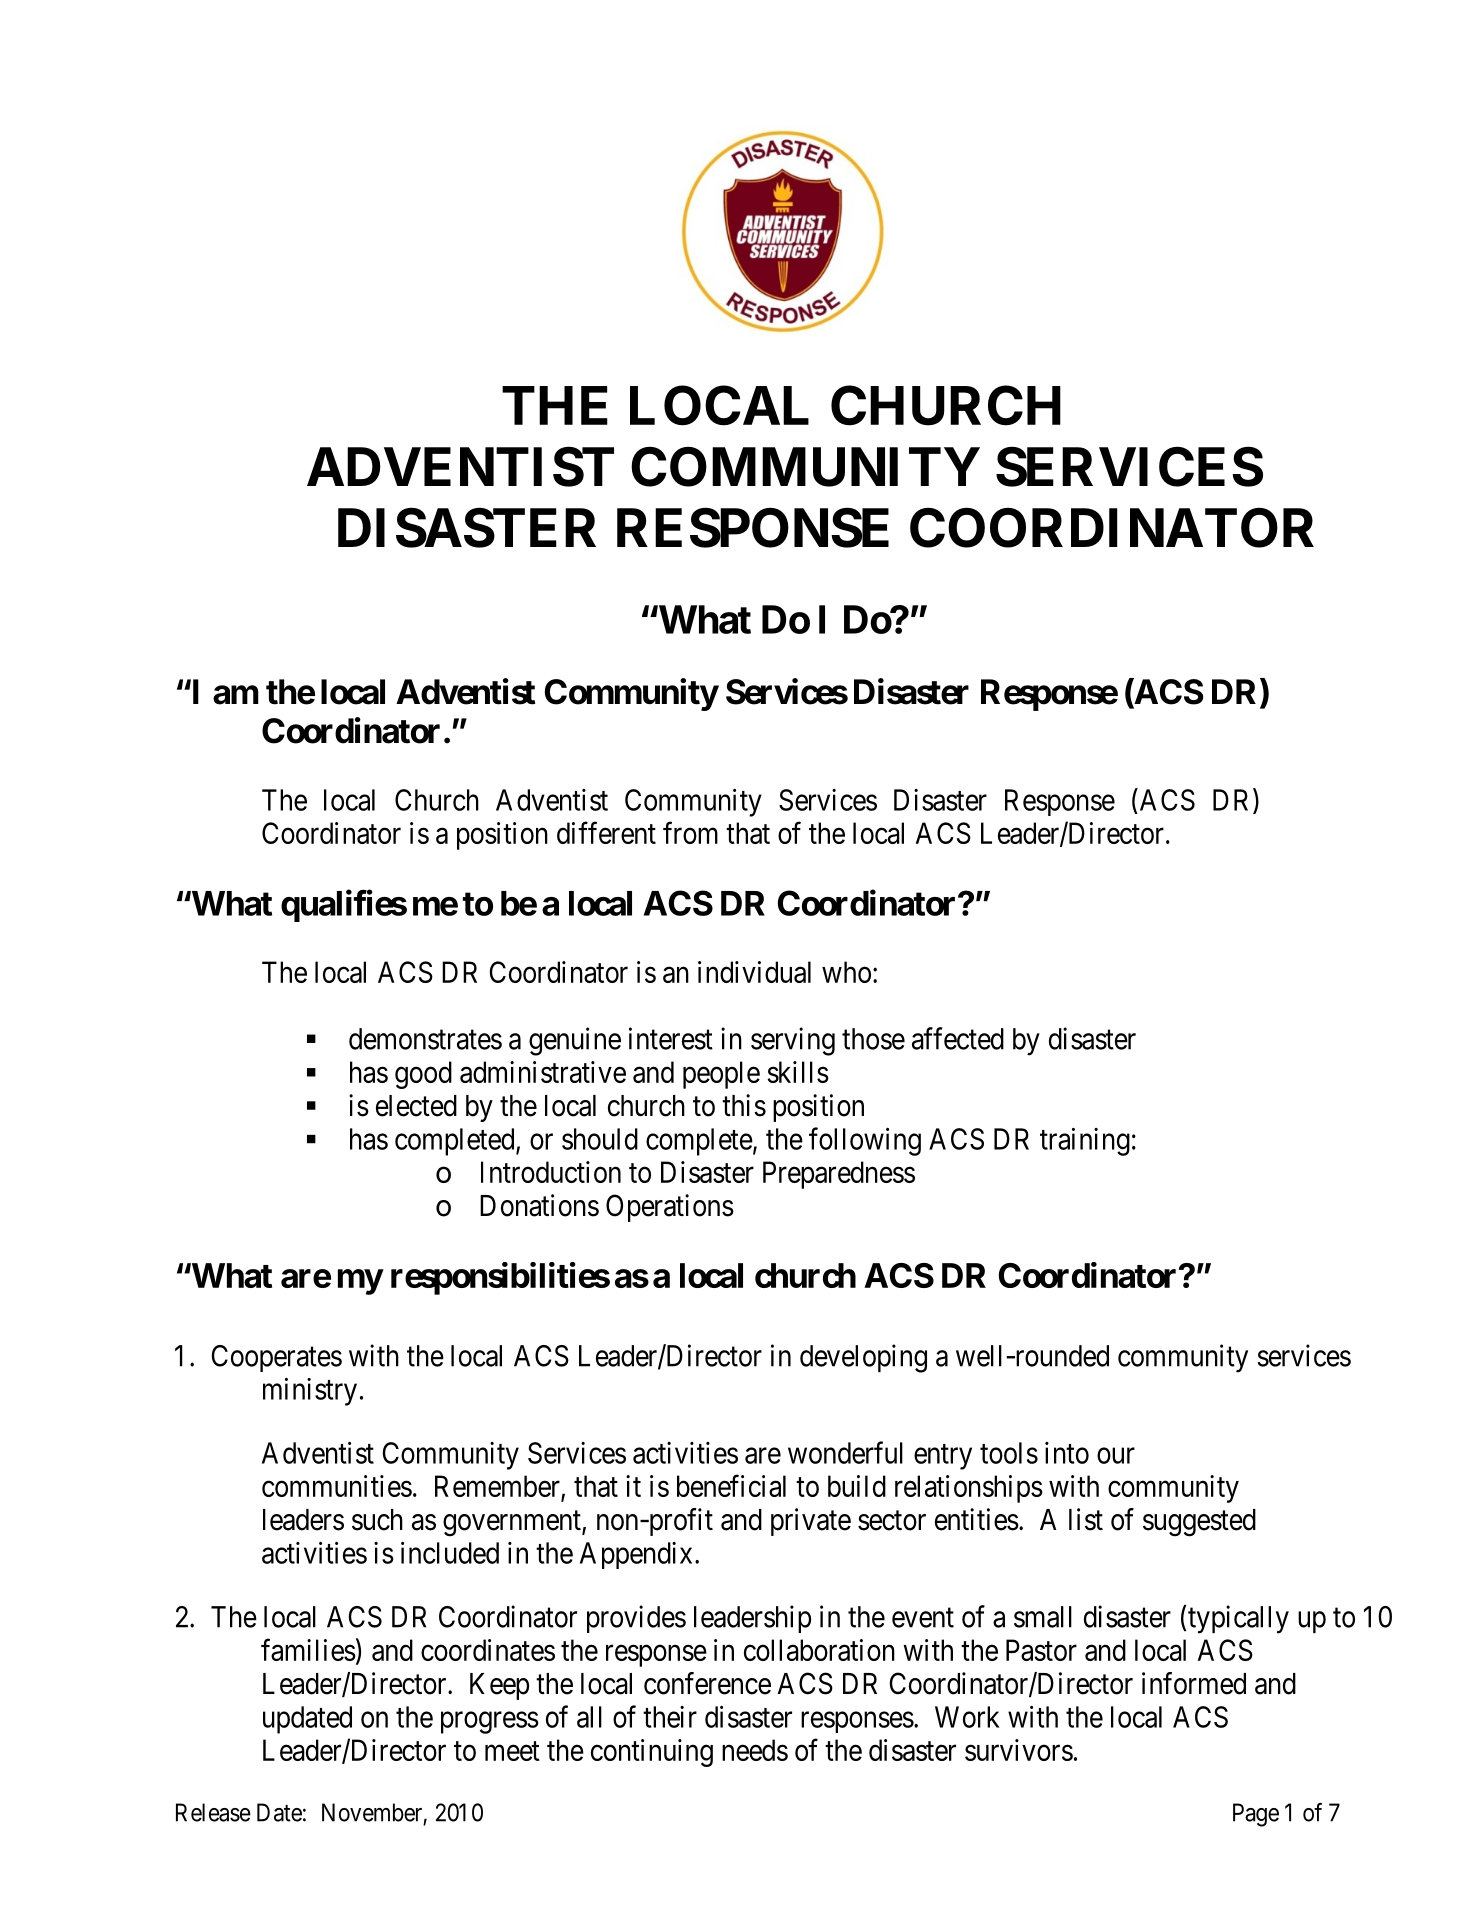 This screenshot has width=1479, height=1914. What do you see at coordinates (1116, 1456) in the screenshot?
I see `our` at bounding box center [1116, 1456].
